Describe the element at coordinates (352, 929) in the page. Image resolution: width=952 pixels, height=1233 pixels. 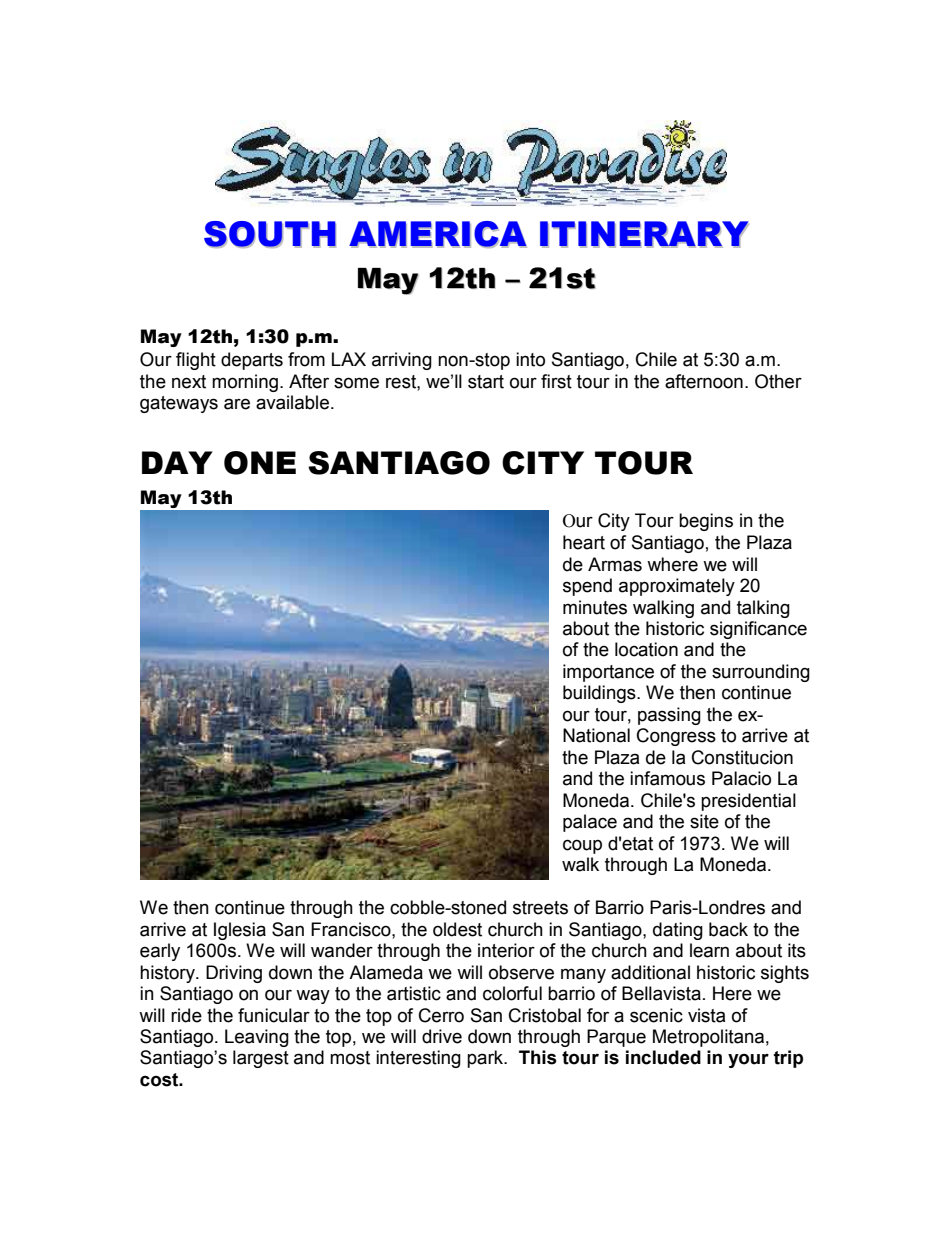
I see `Francisco` at that location.
